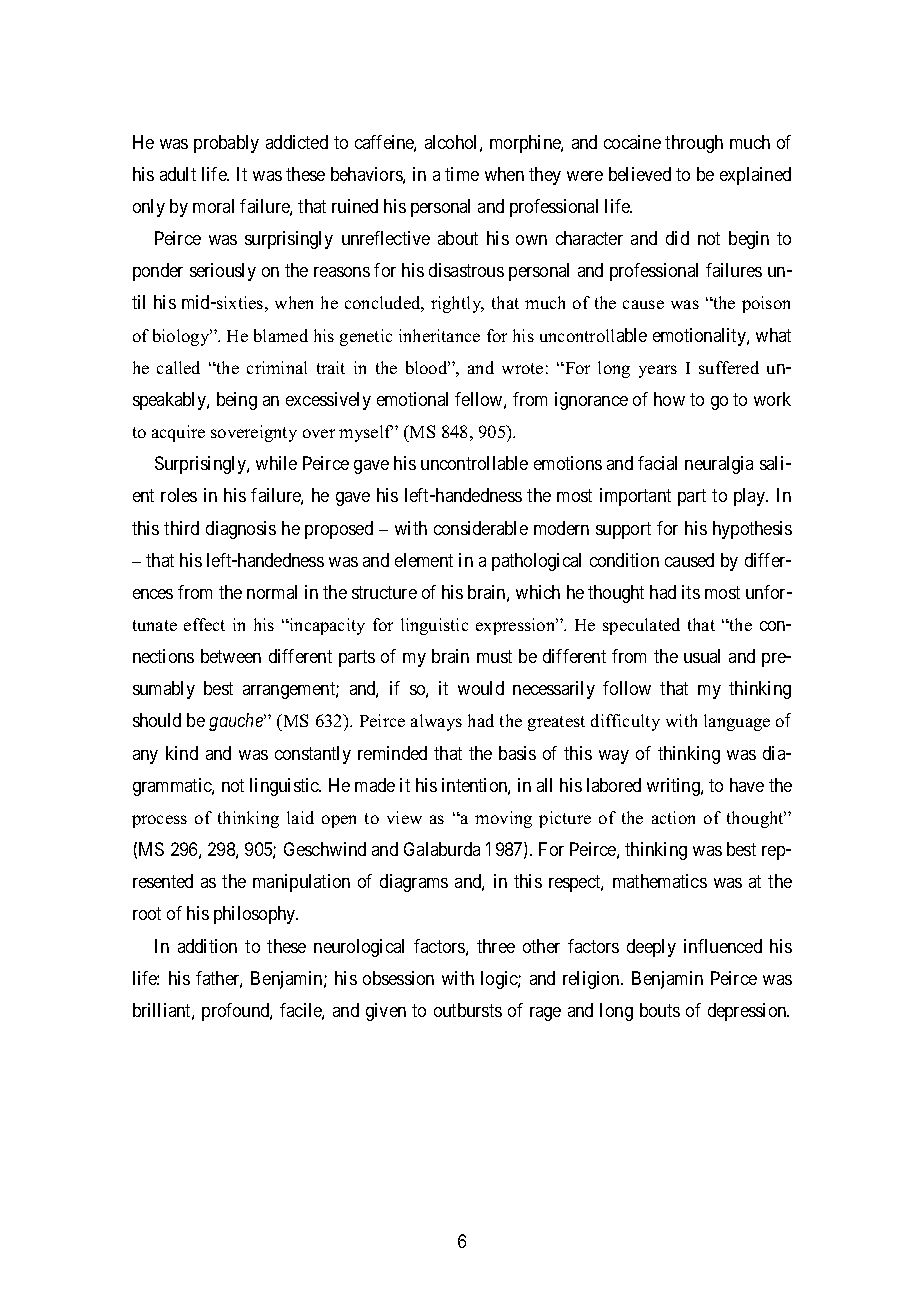  Describe the element at coordinates (468, 1010) in the screenshot. I see `outbursts` at that location.
